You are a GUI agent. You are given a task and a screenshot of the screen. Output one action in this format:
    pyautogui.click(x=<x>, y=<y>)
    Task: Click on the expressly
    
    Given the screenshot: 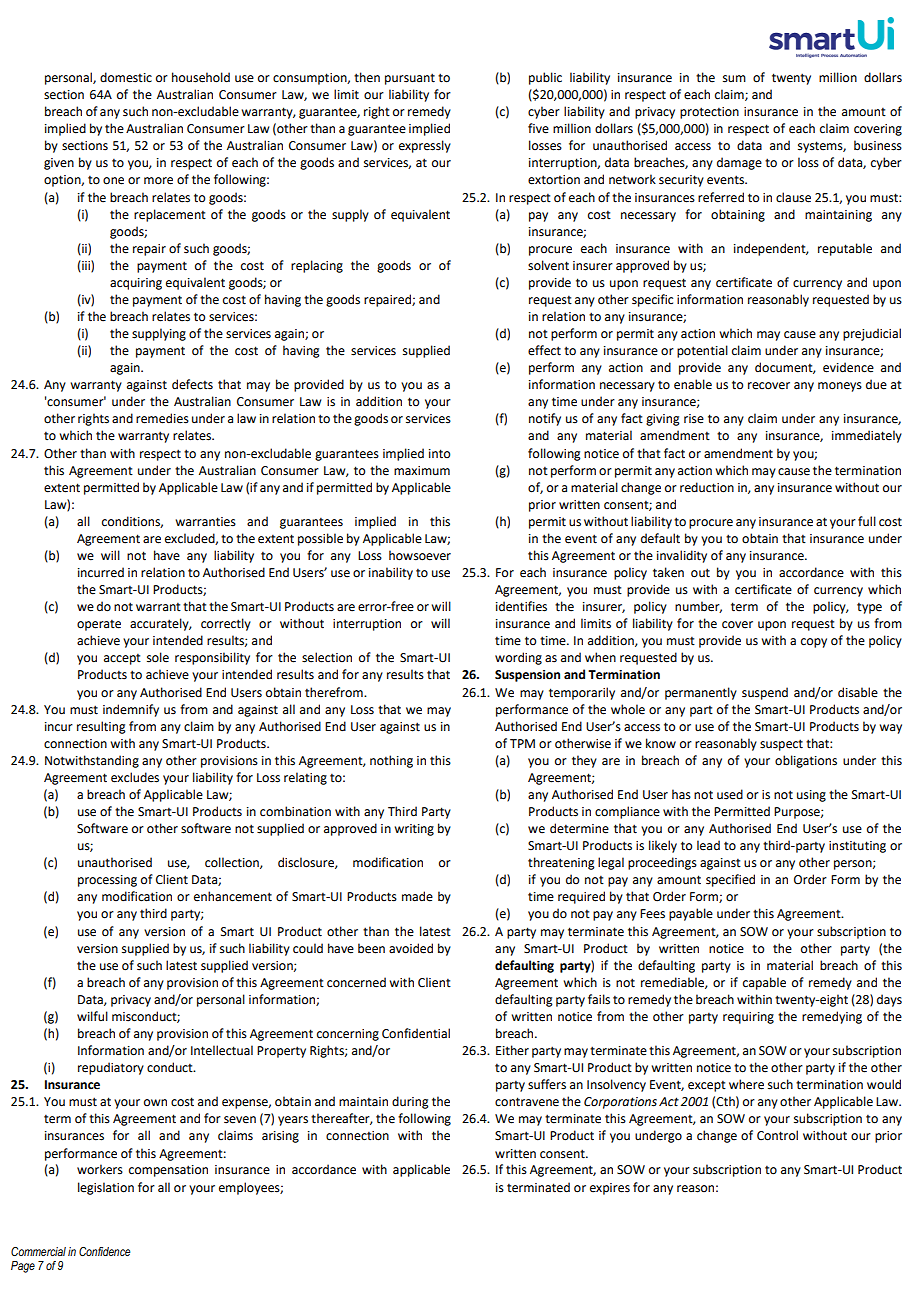 What is the action you would take?
    pyautogui.click(x=425, y=146)
